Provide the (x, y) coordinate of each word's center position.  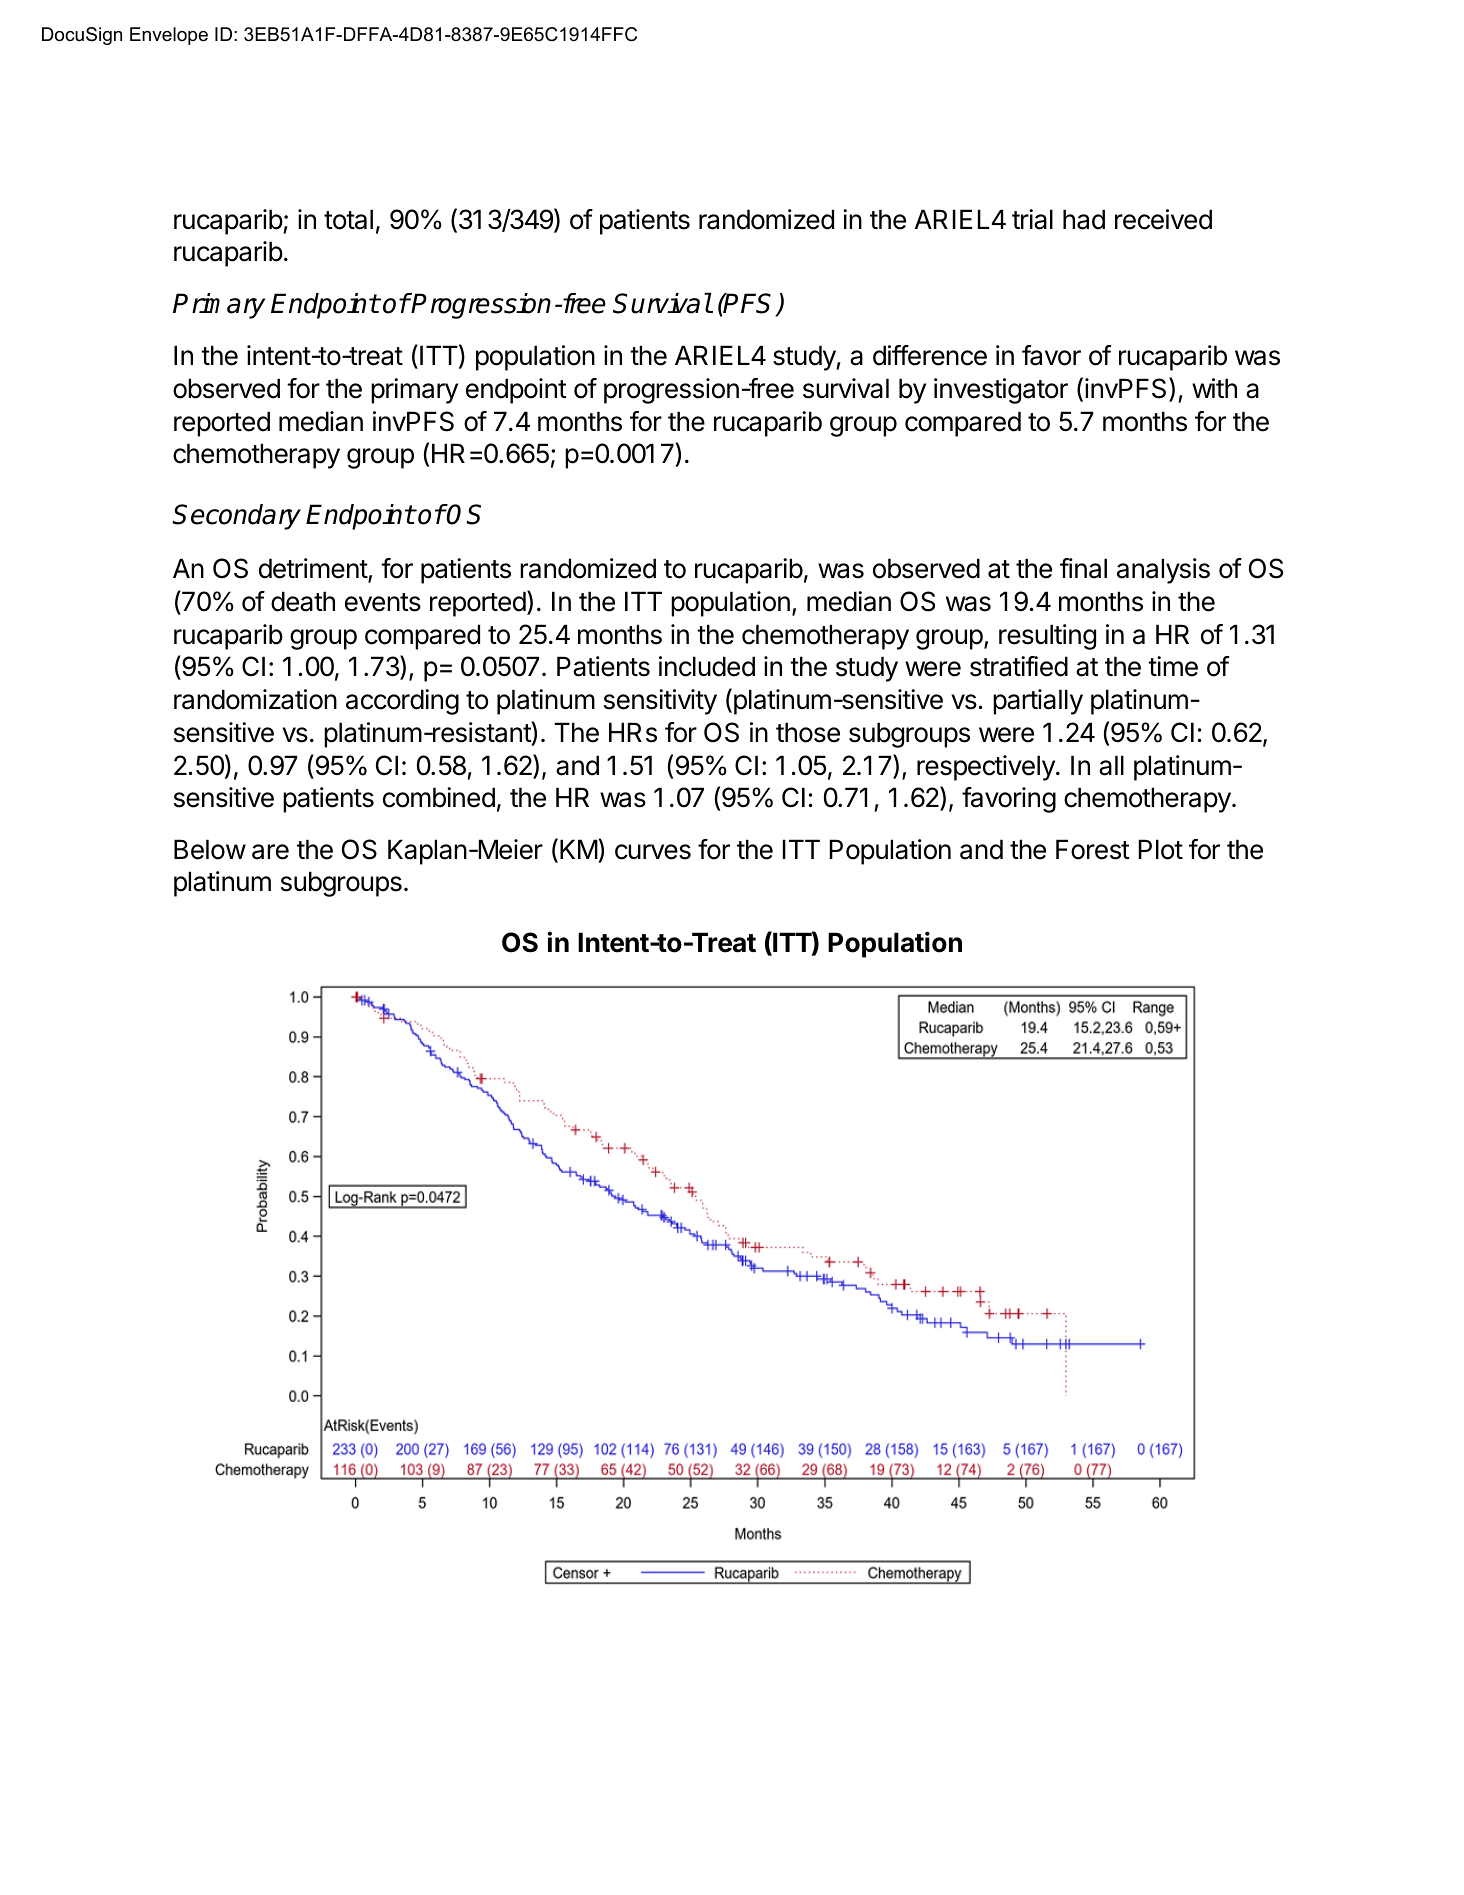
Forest (1093, 849)
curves (653, 852)
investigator (1001, 391)
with (1214, 388)
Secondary (236, 517)
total (348, 219)
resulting (1047, 637)
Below (210, 849)
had (1084, 219)
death (303, 601)
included (707, 666)
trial (1032, 219)
